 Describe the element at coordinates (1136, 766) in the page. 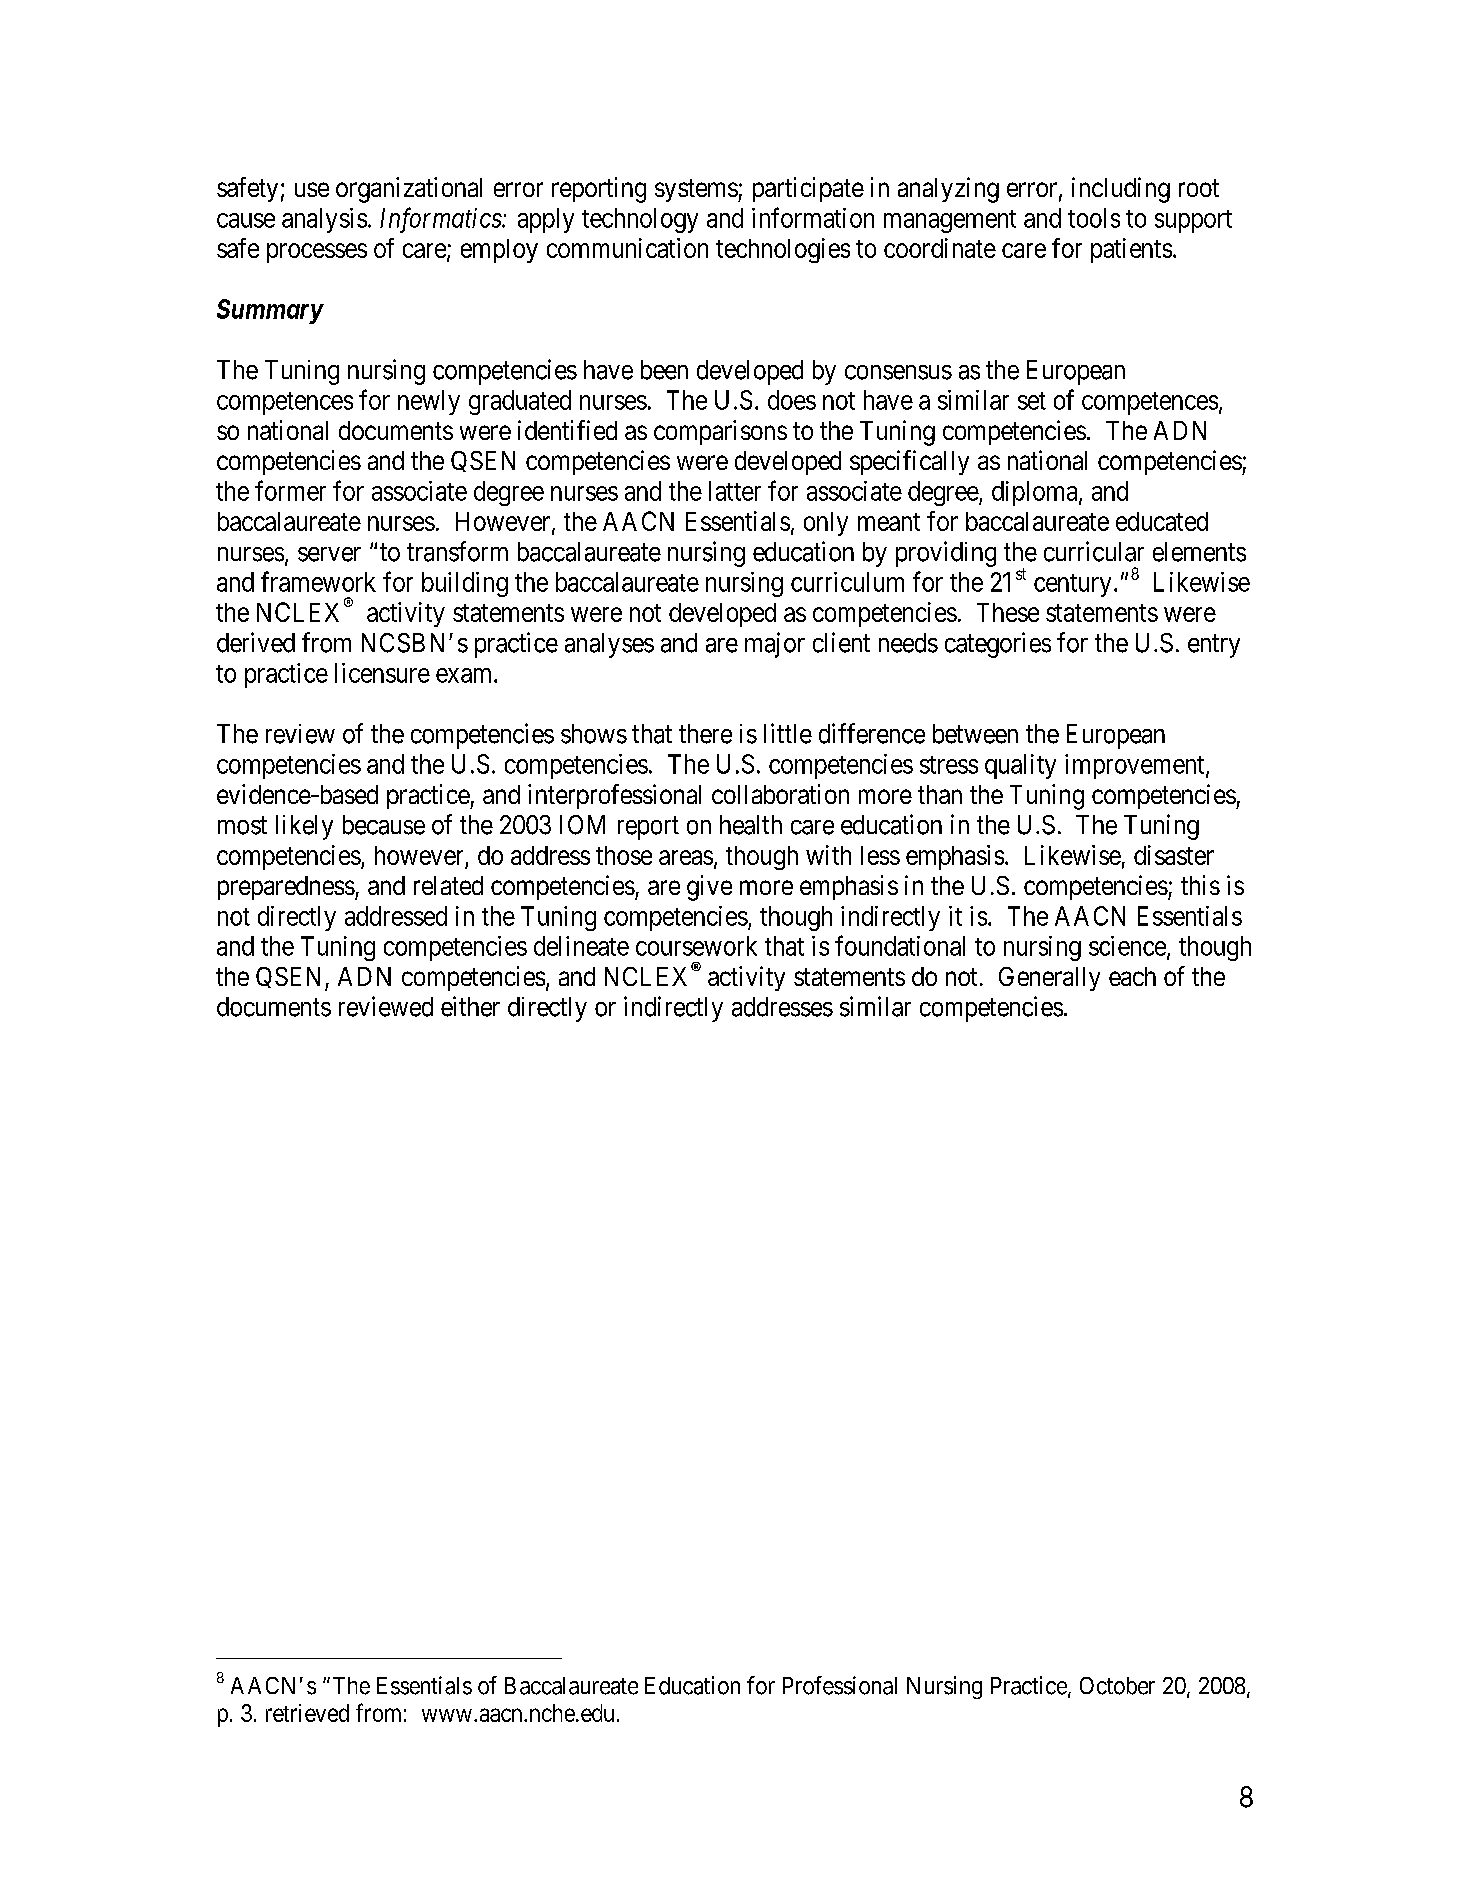

I see `improvement` at that location.
